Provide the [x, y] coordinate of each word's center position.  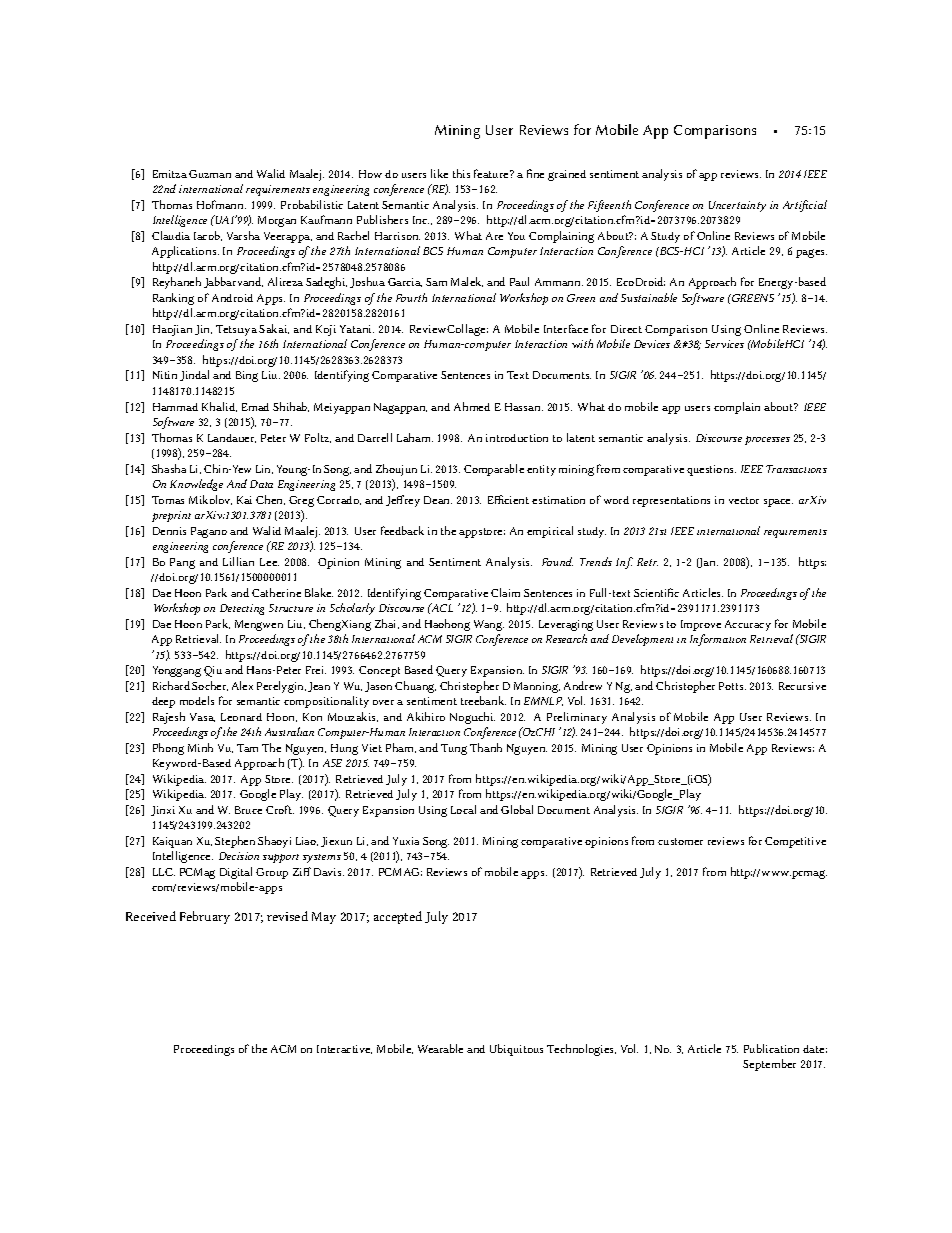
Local [463, 809]
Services [724, 344]
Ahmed [472, 406]
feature [492, 173]
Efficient [508, 499]
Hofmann [221, 204]
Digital [236, 873]
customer [680, 841]
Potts [732, 686]
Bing [247, 376]
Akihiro [426, 716]
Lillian [238, 561]
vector [744, 500]
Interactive [344, 1049]
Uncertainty [737, 206]
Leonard [241, 717]
